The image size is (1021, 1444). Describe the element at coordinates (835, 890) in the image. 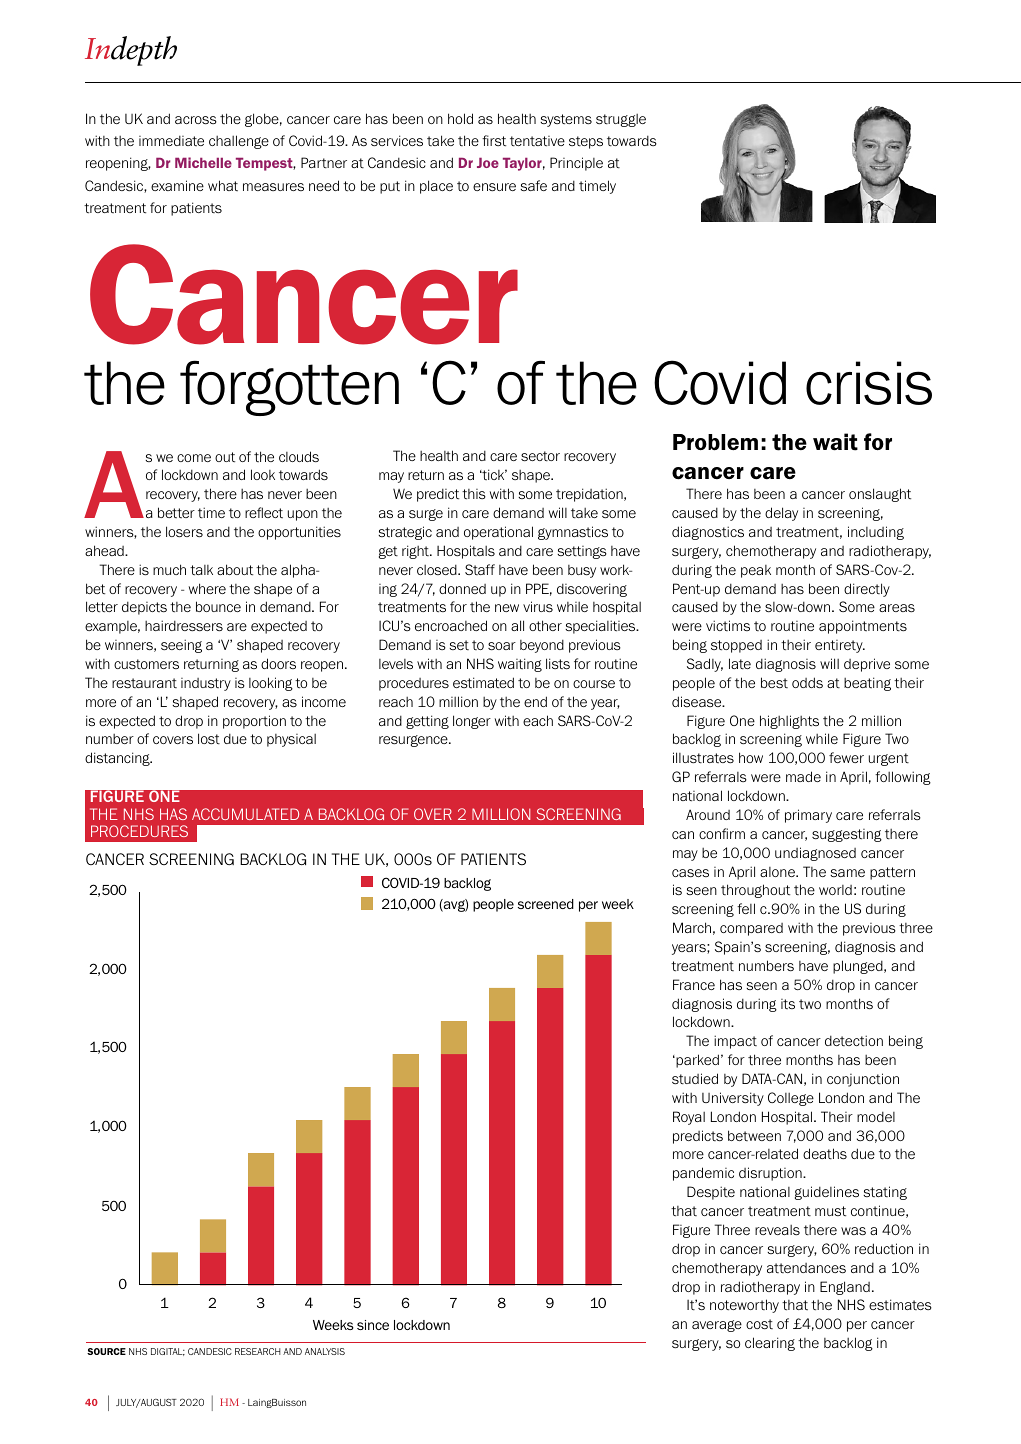

I see `world` at that location.
